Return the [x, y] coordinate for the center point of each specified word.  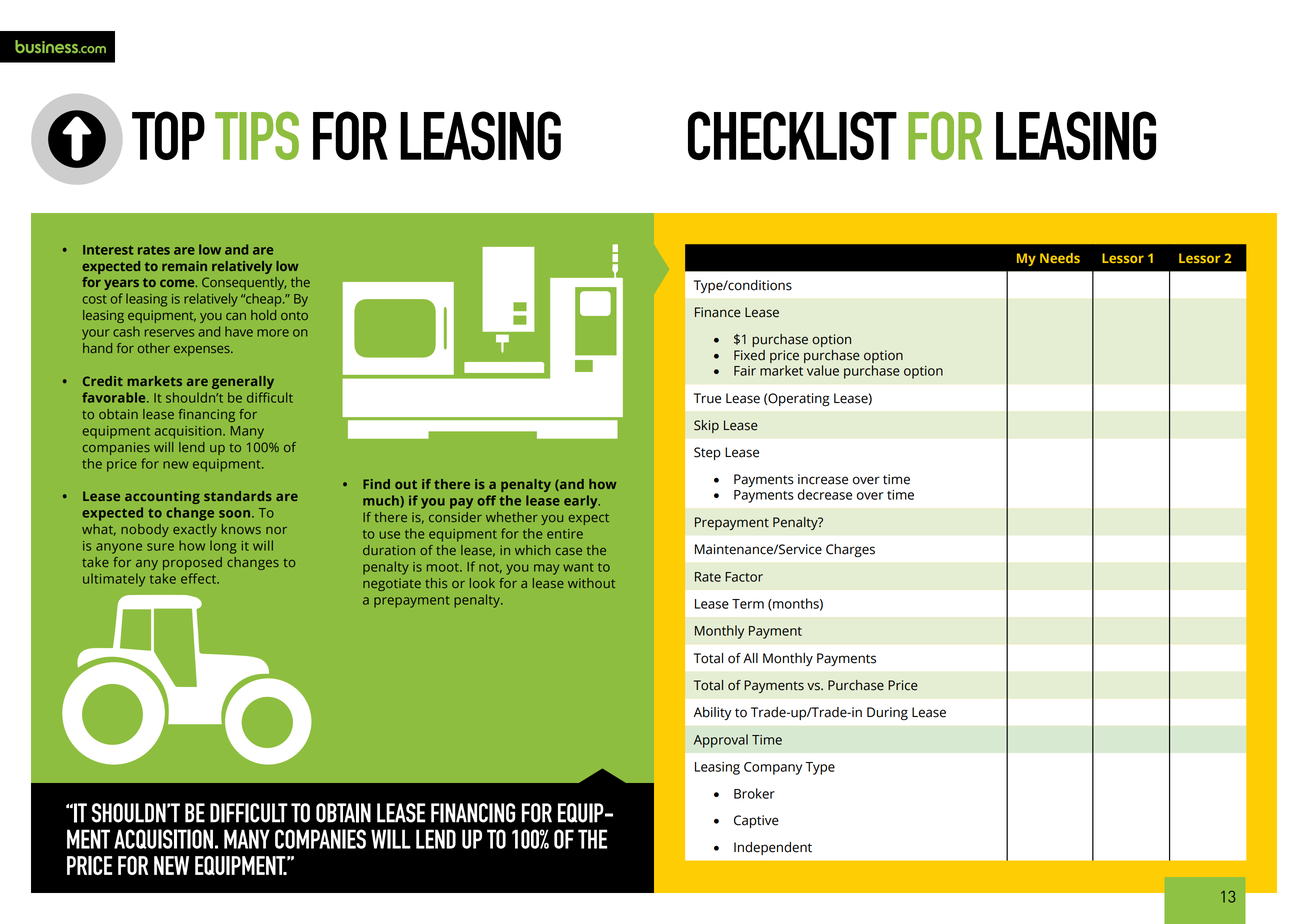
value [823, 370]
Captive [756, 821]
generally [243, 382]
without [591, 583]
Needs [1060, 258]
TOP [168, 135]
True [707, 398]
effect [199, 578]
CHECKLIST [792, 135]
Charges [850, 550]
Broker [754, 793]
